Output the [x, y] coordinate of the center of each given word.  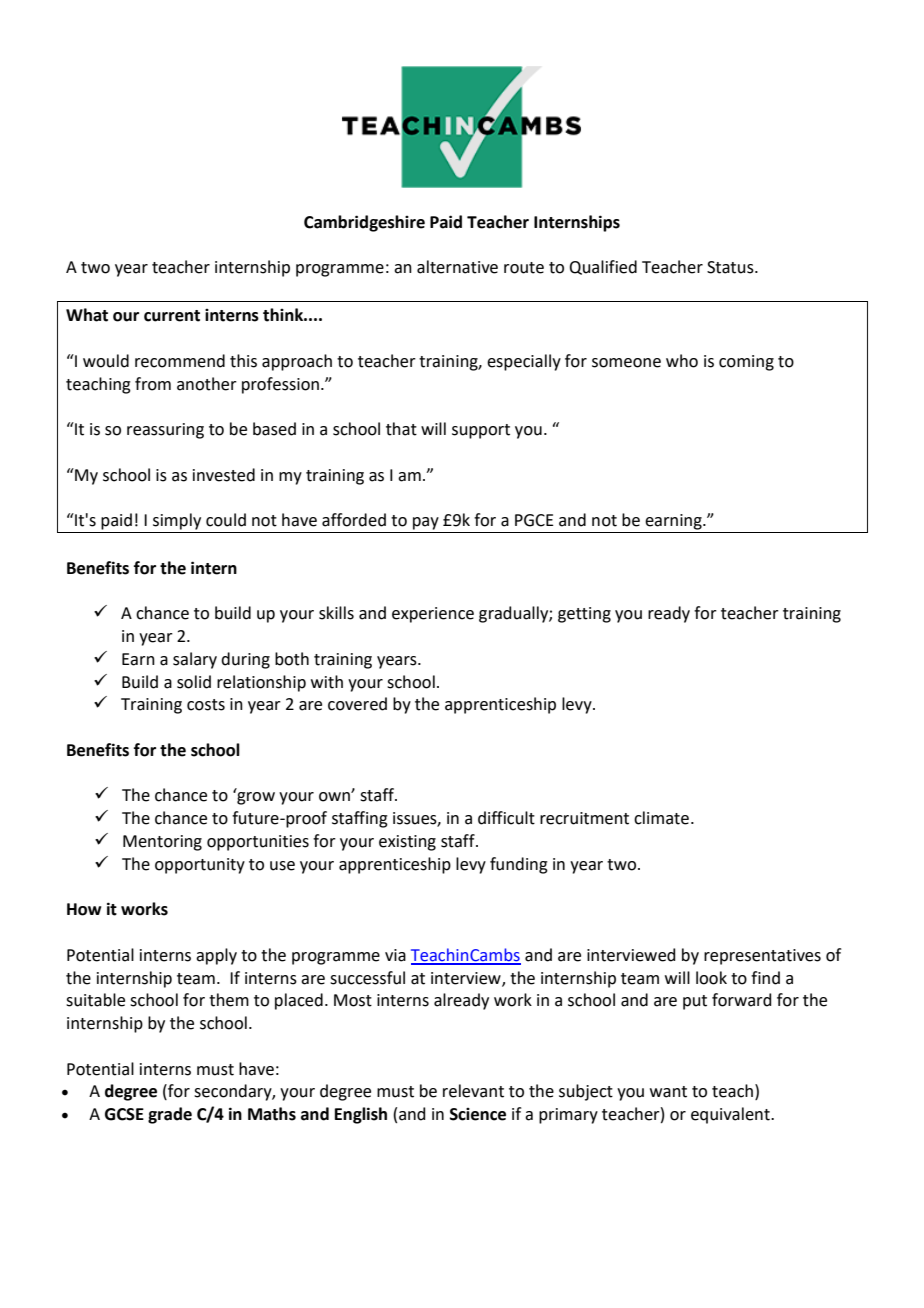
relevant [473, 1091]
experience [433, 615]
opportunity [200, 866]
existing [407, 843]
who [682, 361]
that [401, 429]
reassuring [165, 431]
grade [170, 1115]
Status [731, 267]
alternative [457, 267]
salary [195, 660]
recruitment [584, 818]
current [172, 316]
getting [584, 615]
